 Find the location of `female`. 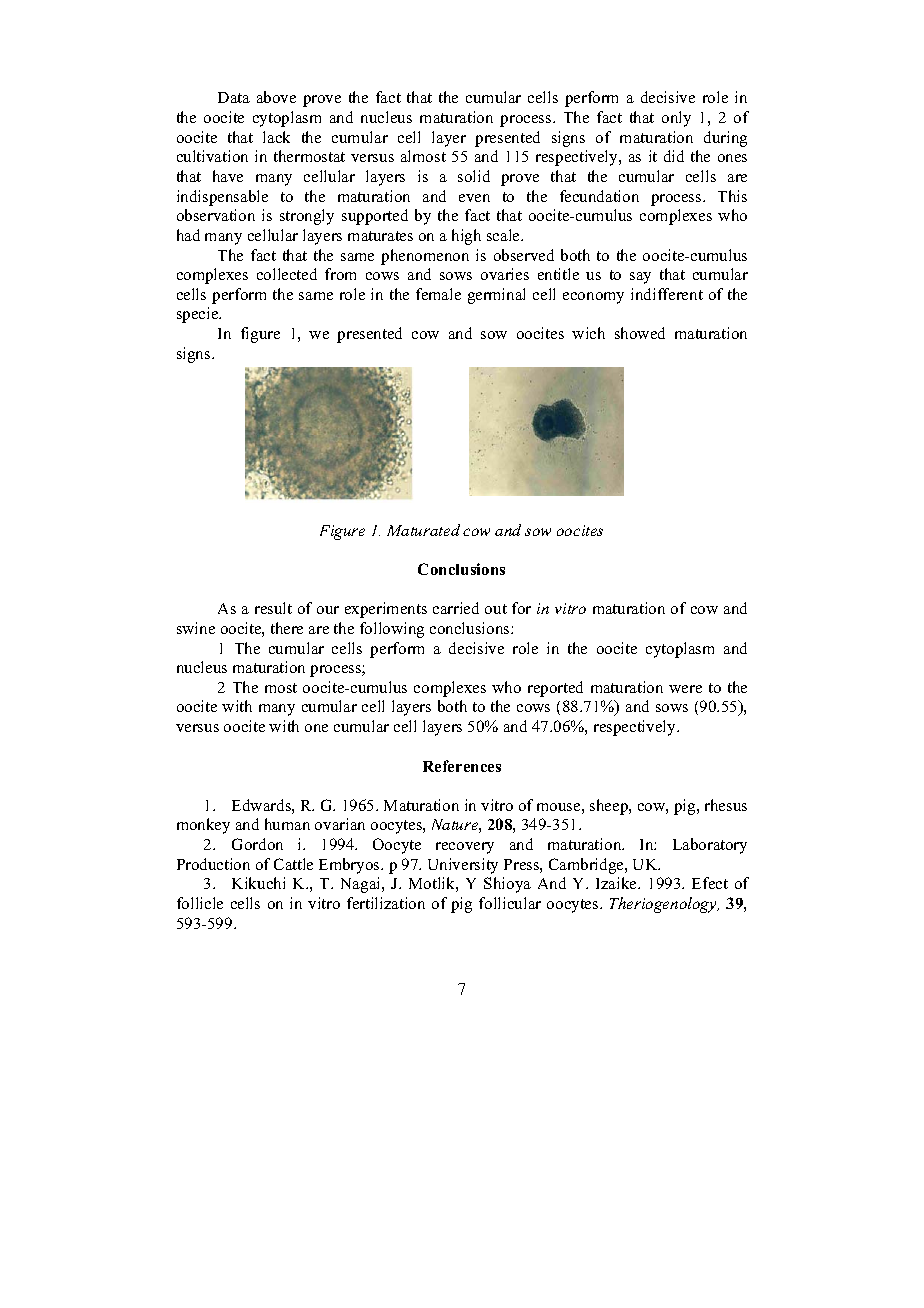

female is located at coordinates (438, 294).
